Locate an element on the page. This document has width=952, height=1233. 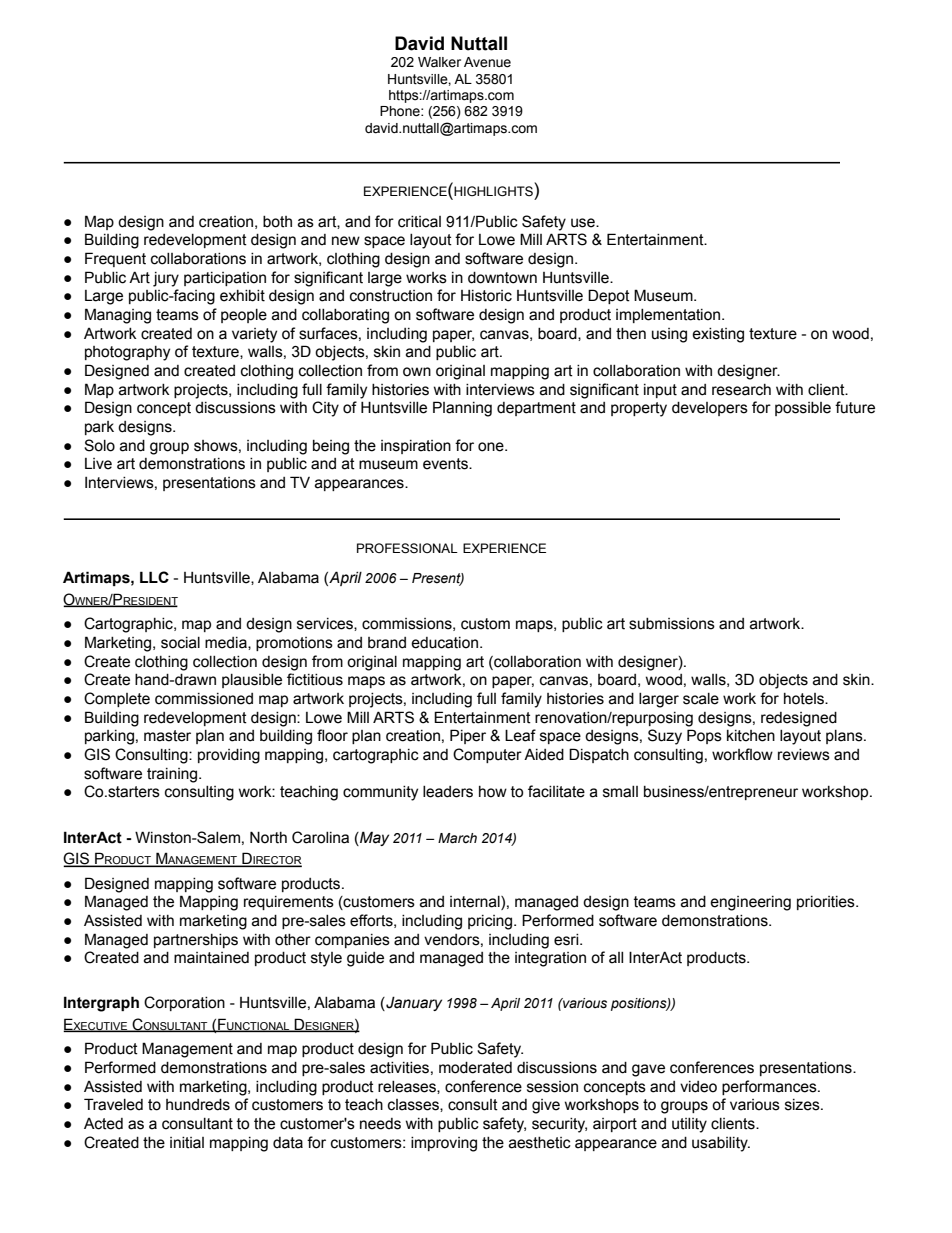
LLC is located at coordinates (154, 577).
